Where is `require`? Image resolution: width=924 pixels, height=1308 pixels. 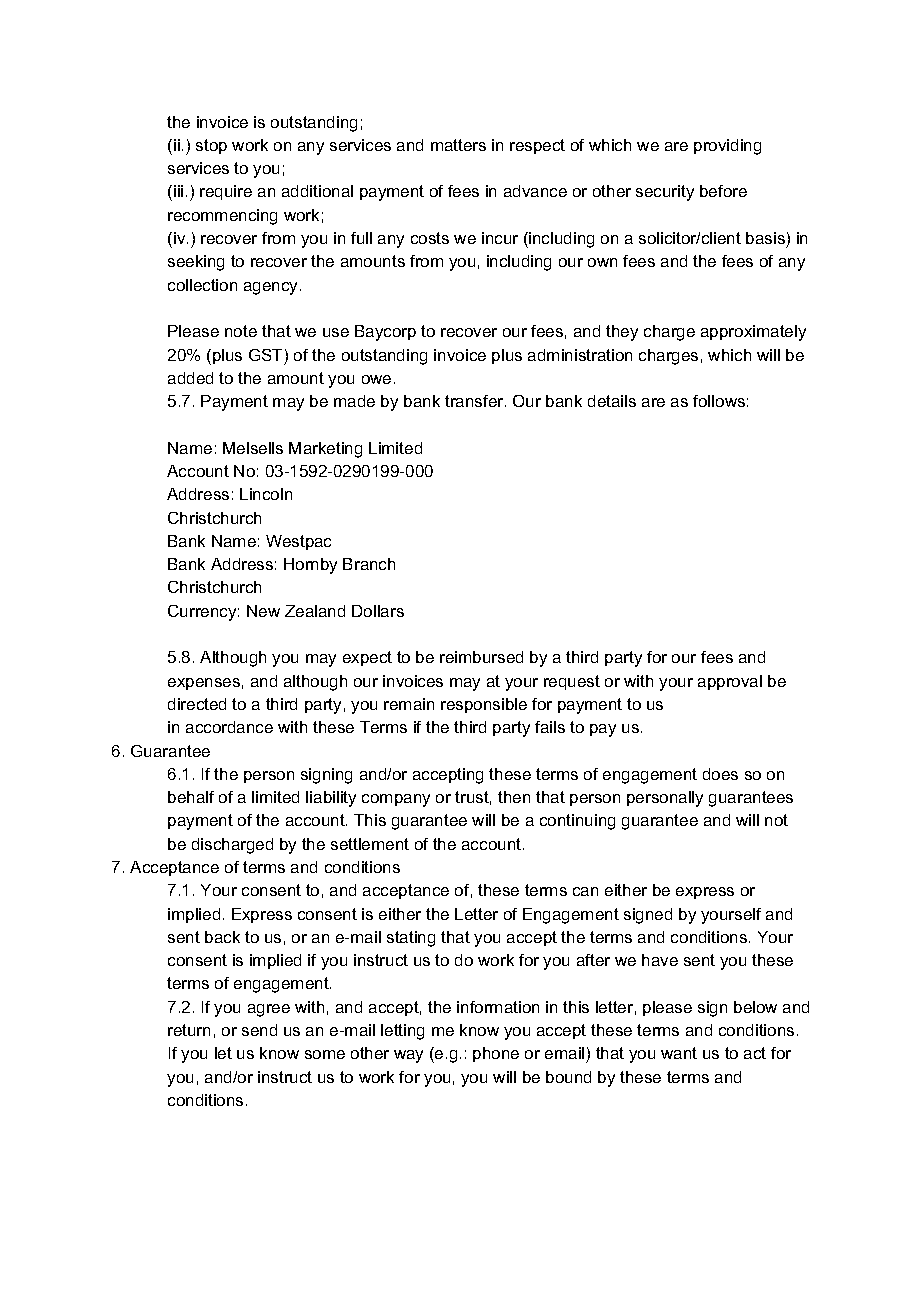 require is located at coordinates (226, 192).
